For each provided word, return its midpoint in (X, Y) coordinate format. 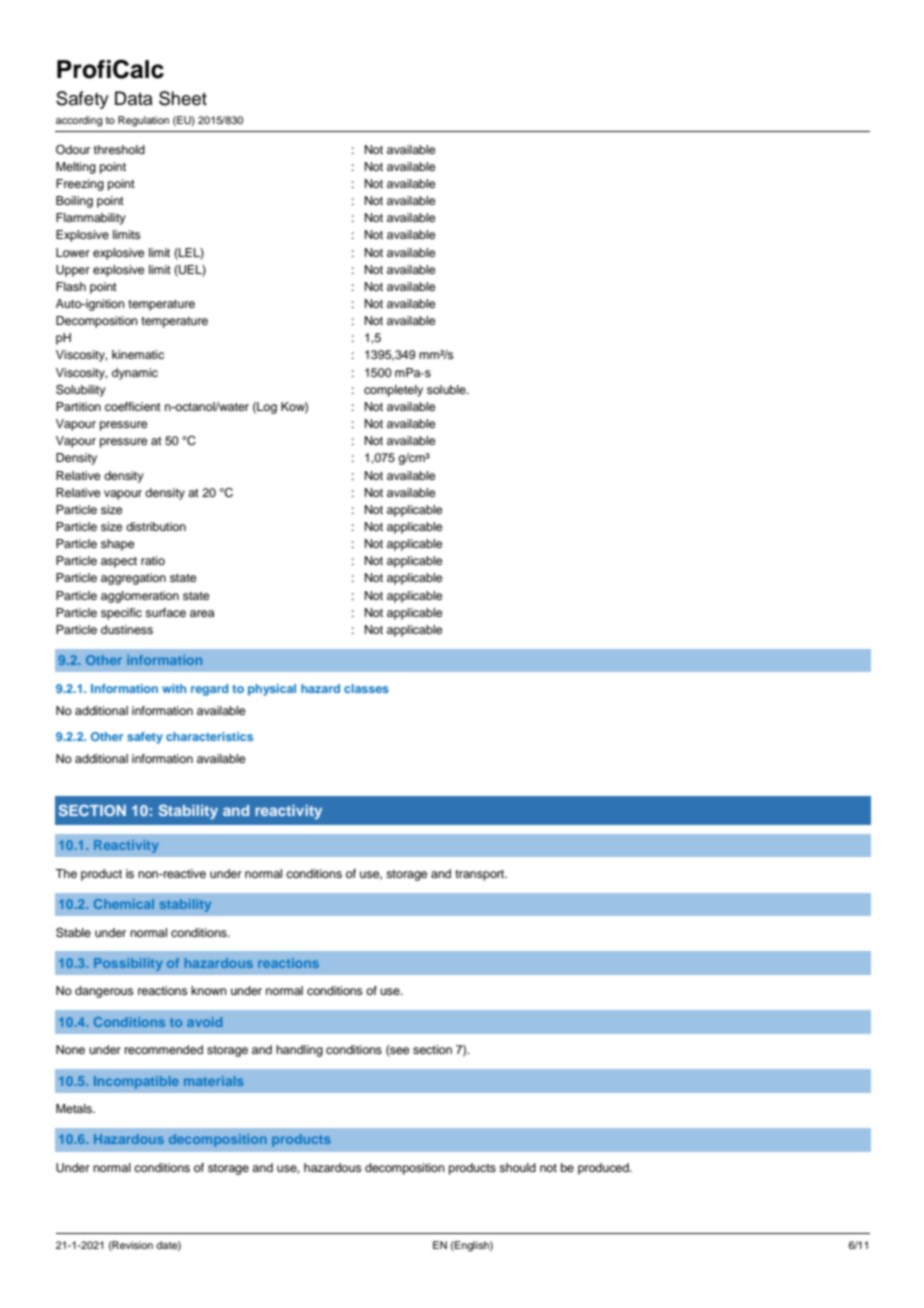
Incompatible (136, 1082)
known (209, 990)
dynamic (135, 374)
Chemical (124, 904)
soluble (447, 389)
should (517, 1167)
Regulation (143, 121)
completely (393, 391)
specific (121, 614)
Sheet (183, 98)
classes (366, 688)
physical (272, 690)
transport (481, 875)
